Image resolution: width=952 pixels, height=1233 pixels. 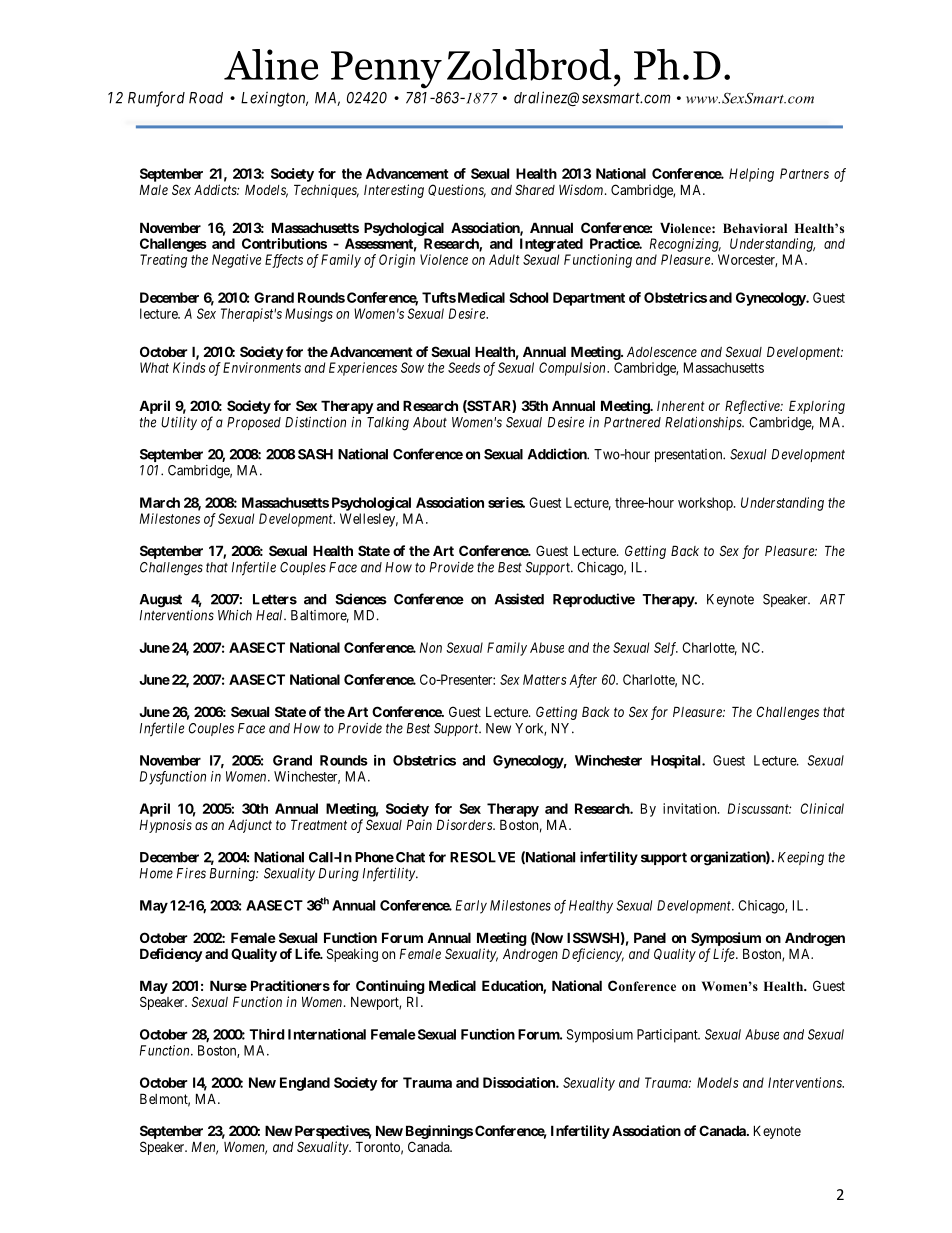 What do you see at coordinates (668, 1036) in the screenshot?
I see `Participant` at bounding box center [668, 1036].
